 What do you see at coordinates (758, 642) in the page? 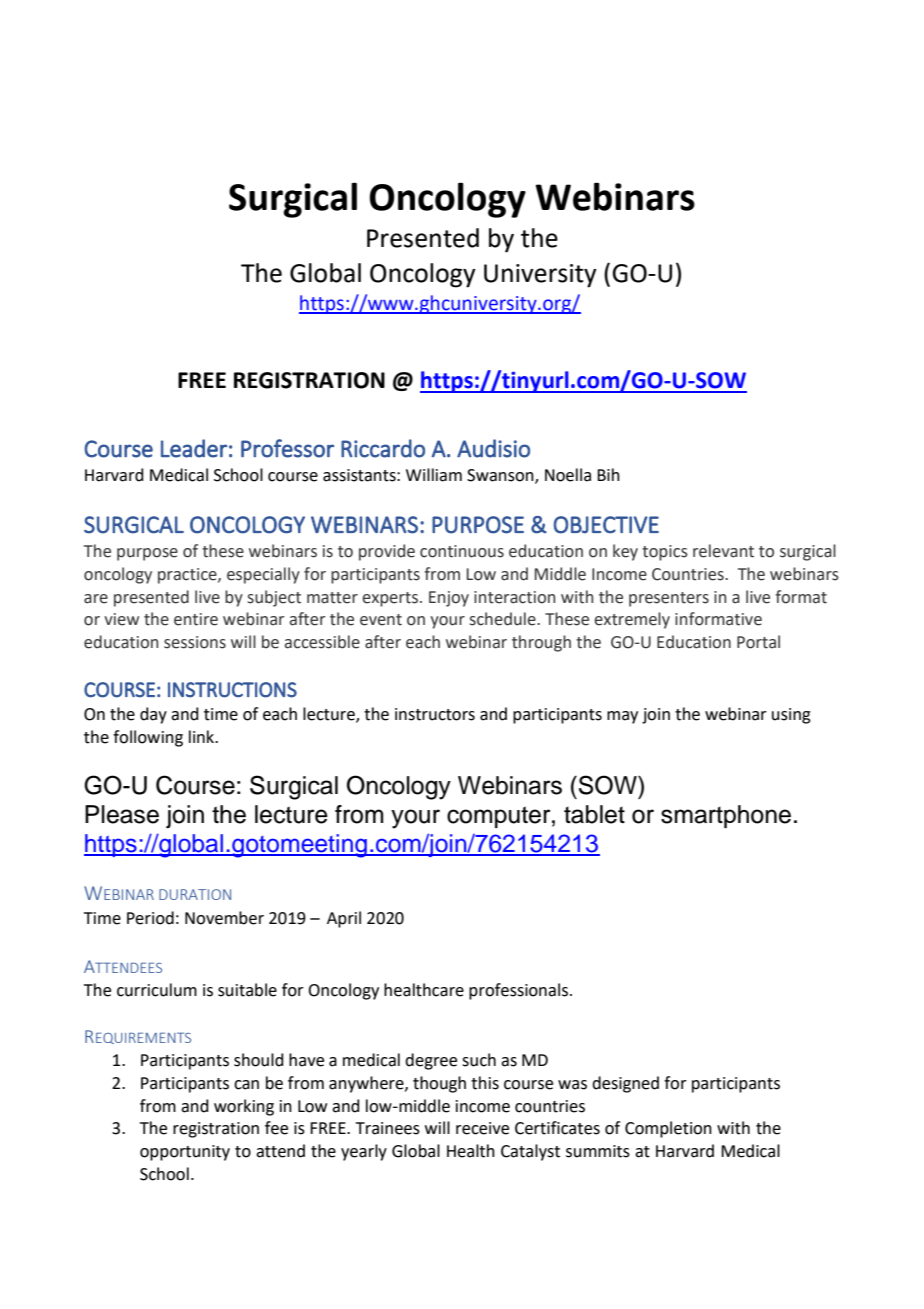
I see `Portal` at bounding box center [758, 642].
